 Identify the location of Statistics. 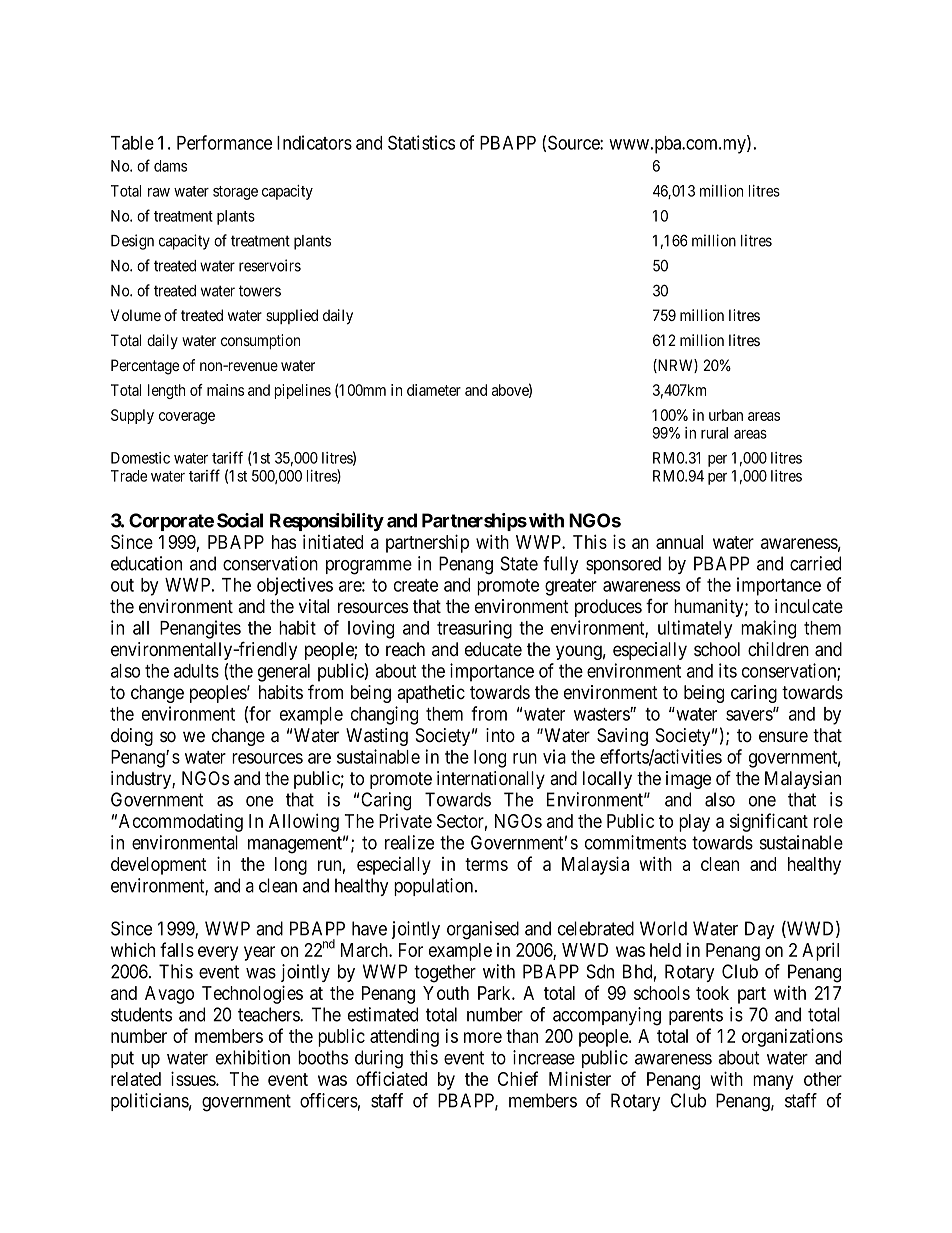
(421, 142).
